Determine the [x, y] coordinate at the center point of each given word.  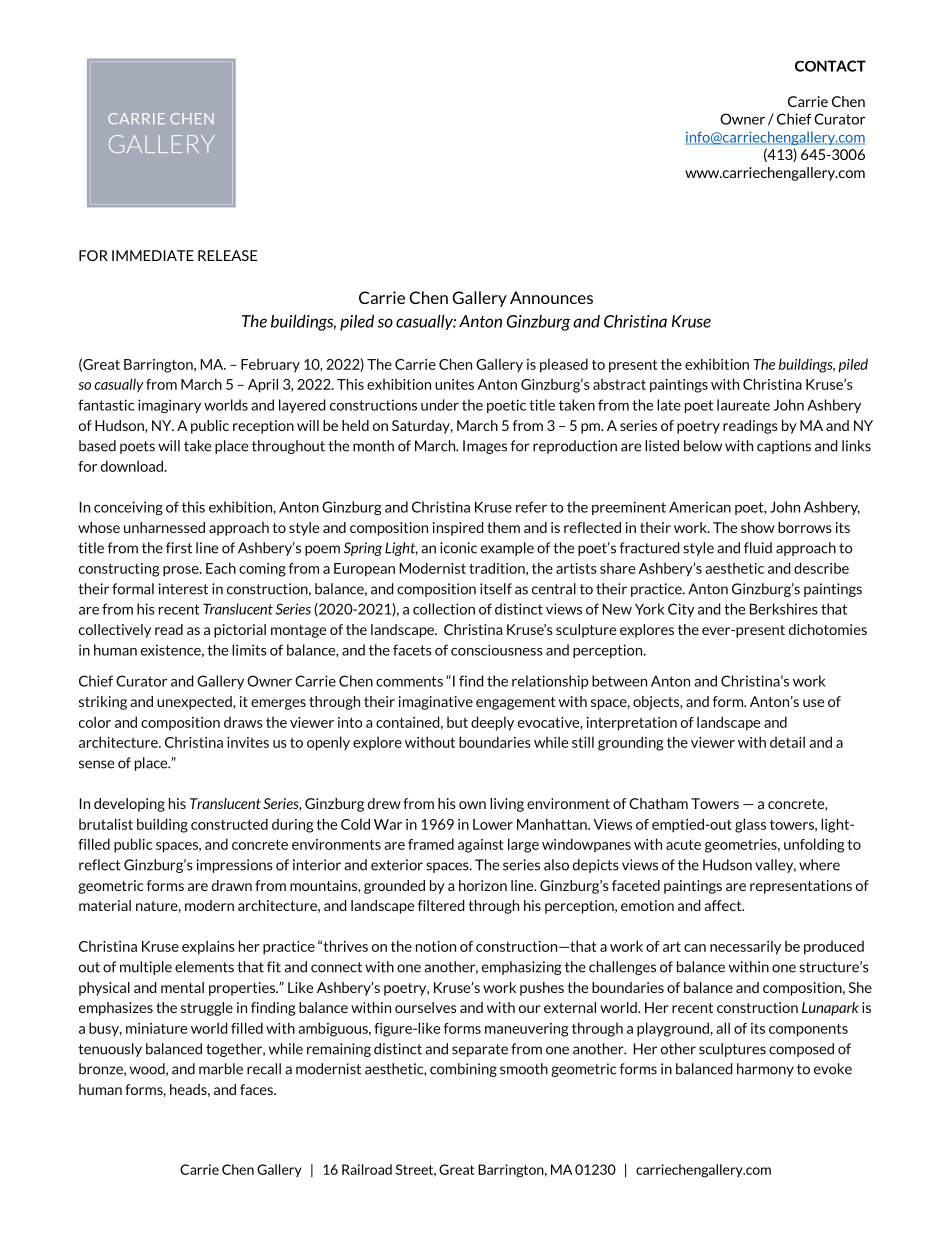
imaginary [169, 406]
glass [750, 825]
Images [485, 447]
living [507, 805]
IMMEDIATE [153, 255]
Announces [551, 297]
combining [463, 1070]
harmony [765, 1070]
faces [257, 1089]
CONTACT [830, 66]
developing [129, 805]
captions [784, 447]
